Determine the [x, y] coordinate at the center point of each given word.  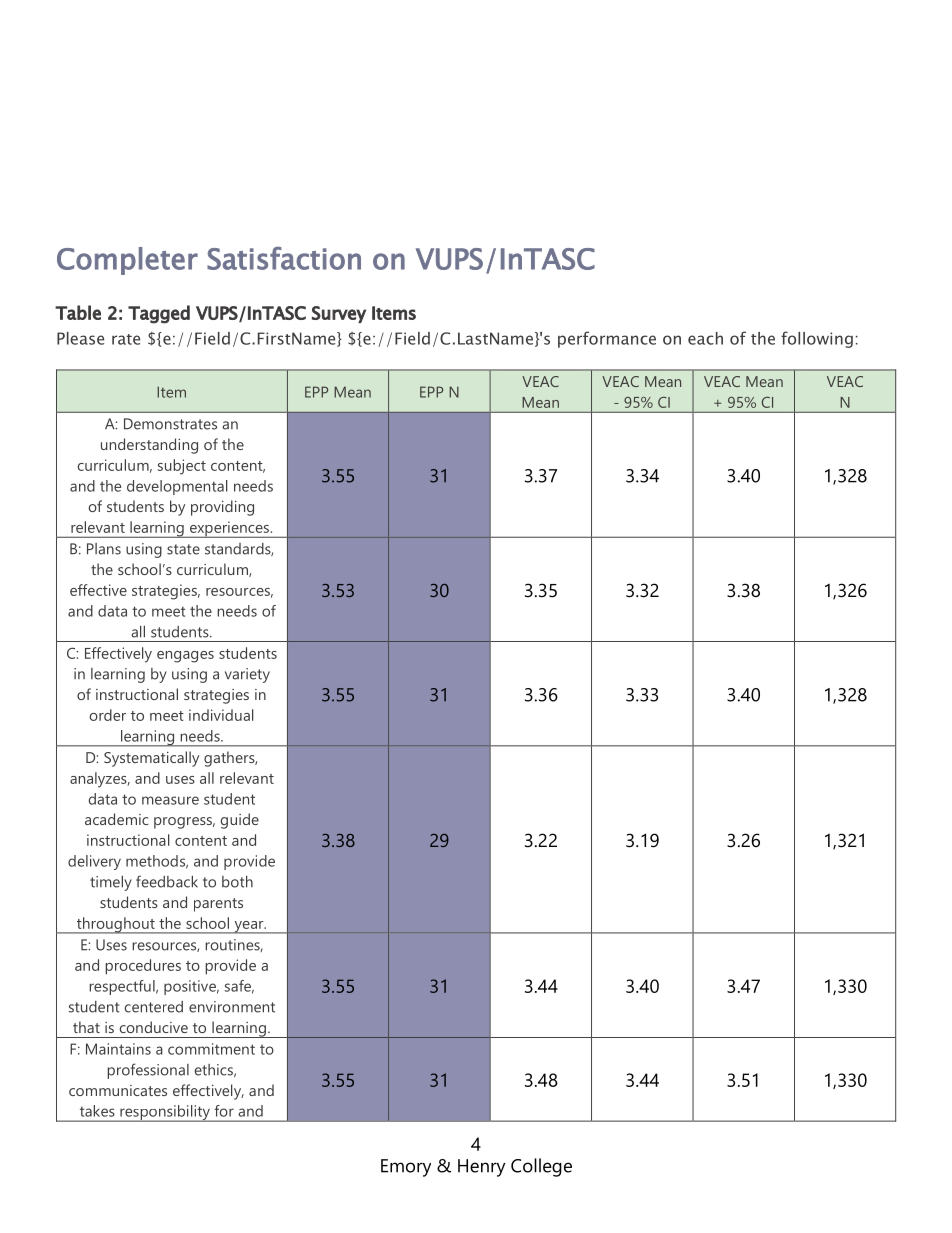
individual [221, 715]
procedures [143, 967]
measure [170, 800]
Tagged [159, 314]
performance [607, 339]
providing [222, 508]
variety [247, 675]
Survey [339, 314]
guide [240, 821]
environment [232, 1007]
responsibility [165, 1113]
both [237, 882]
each [705, 338]
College [541, 1167]
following [817, 339]
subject [182, 467]
